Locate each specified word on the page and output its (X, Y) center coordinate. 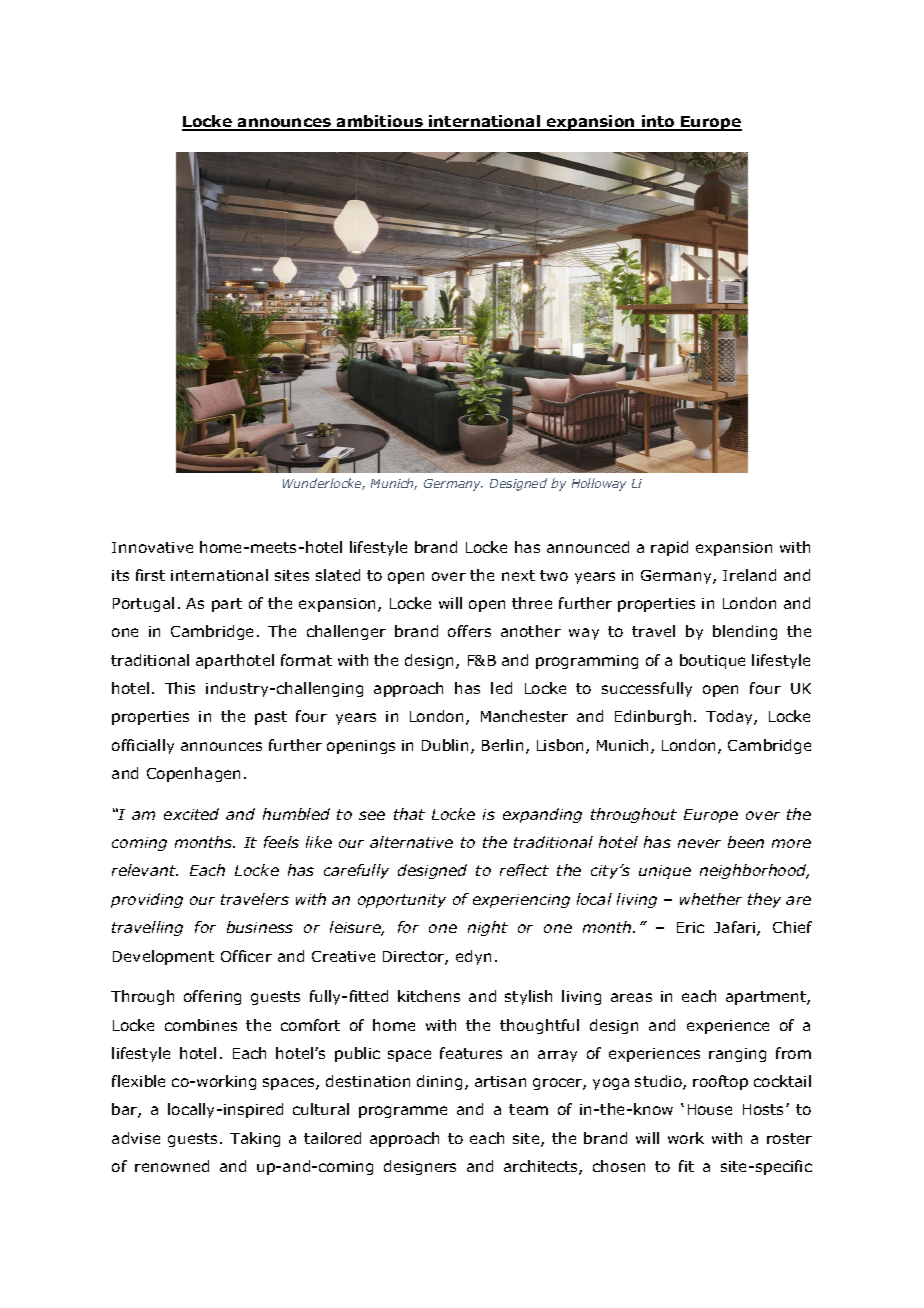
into (658, 122)
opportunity (402, 901)
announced (588, 547)
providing (147, 900)
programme (403, 1112)
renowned (172, 1166)
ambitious (380, 122)
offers (469, 631)
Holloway (599, 484)
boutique (712, 661)
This (180, 688)
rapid (669, 548)
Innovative (152, 547)
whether (711, 899)
